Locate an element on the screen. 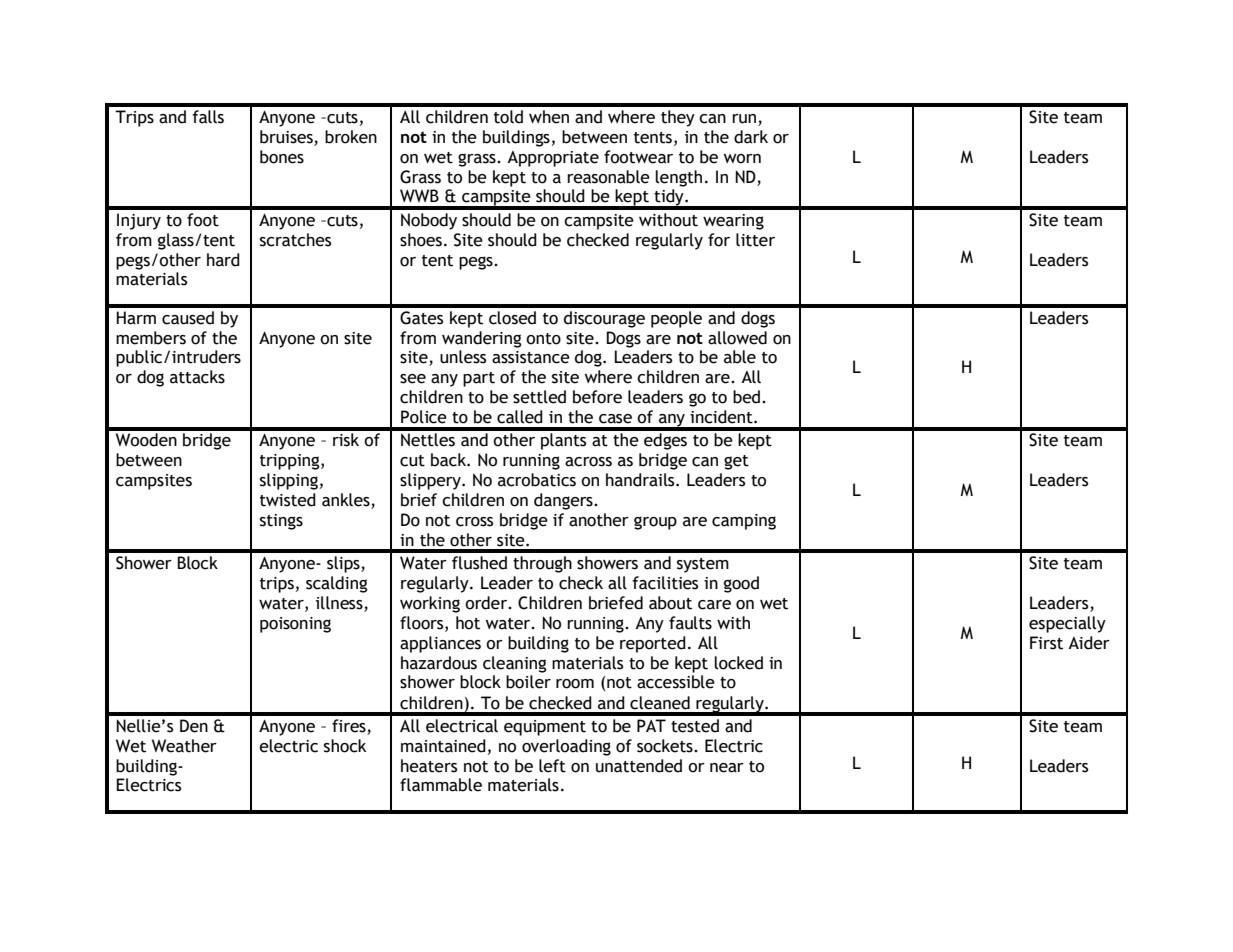  onto is located at coordinates (543, 339).
